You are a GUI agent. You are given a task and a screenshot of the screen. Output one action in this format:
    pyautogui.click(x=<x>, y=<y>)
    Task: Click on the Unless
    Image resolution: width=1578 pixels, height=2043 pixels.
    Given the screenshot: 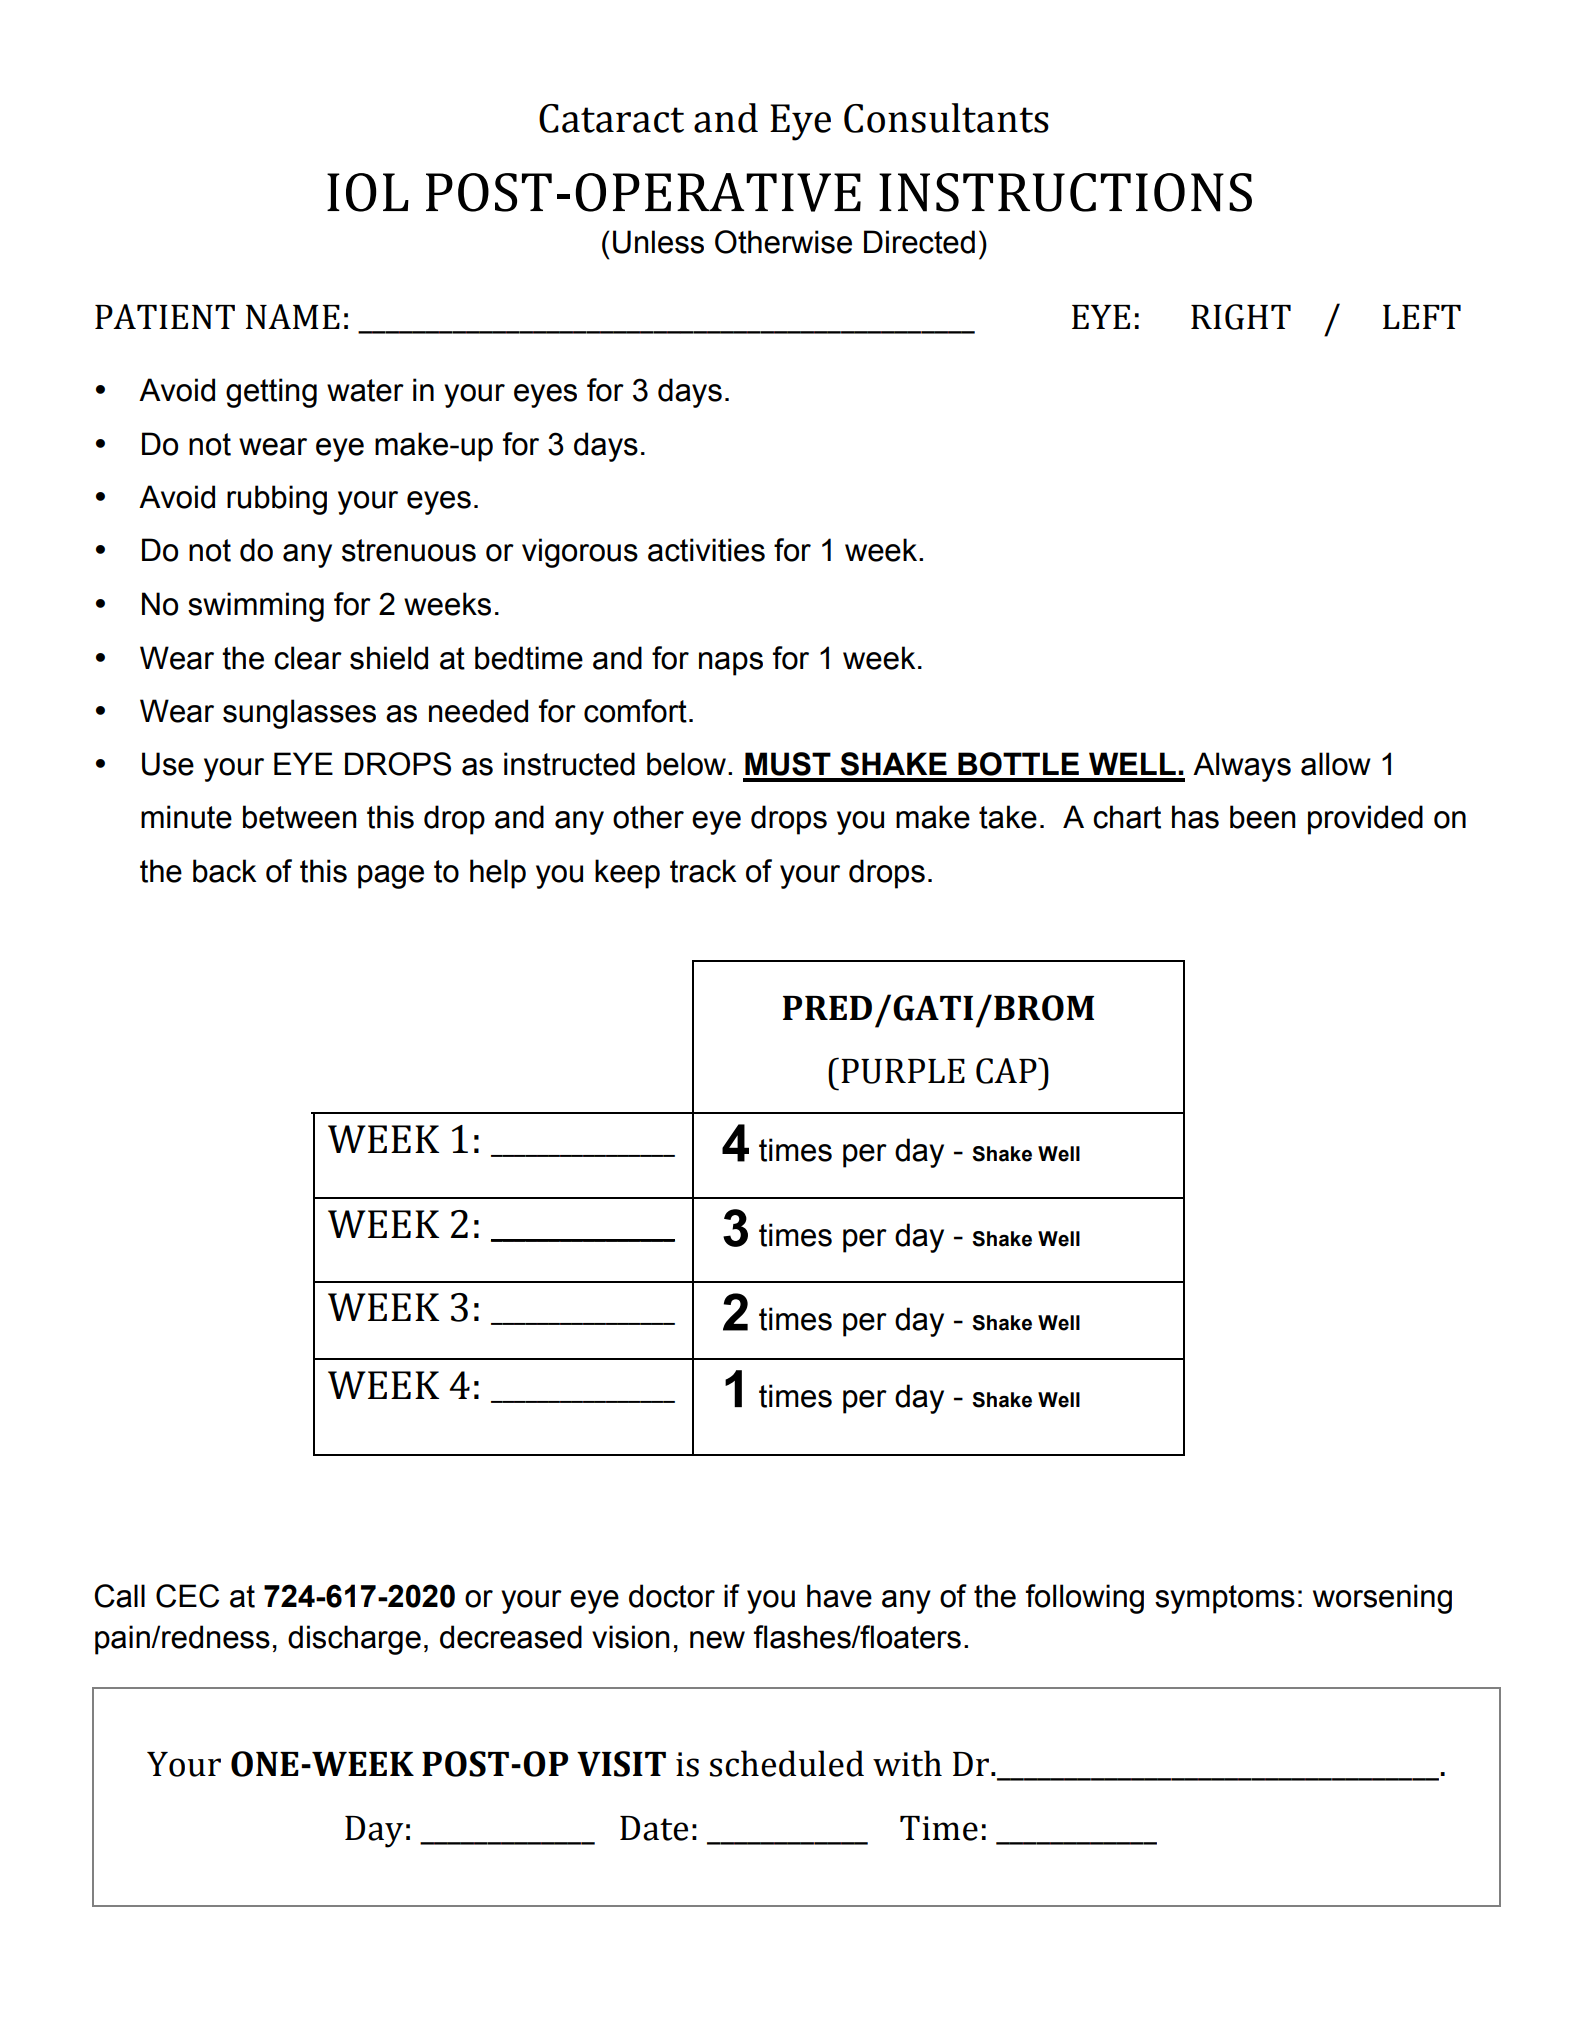 What is the action you would take?
    pyautogui.click(x=658, y=242)
